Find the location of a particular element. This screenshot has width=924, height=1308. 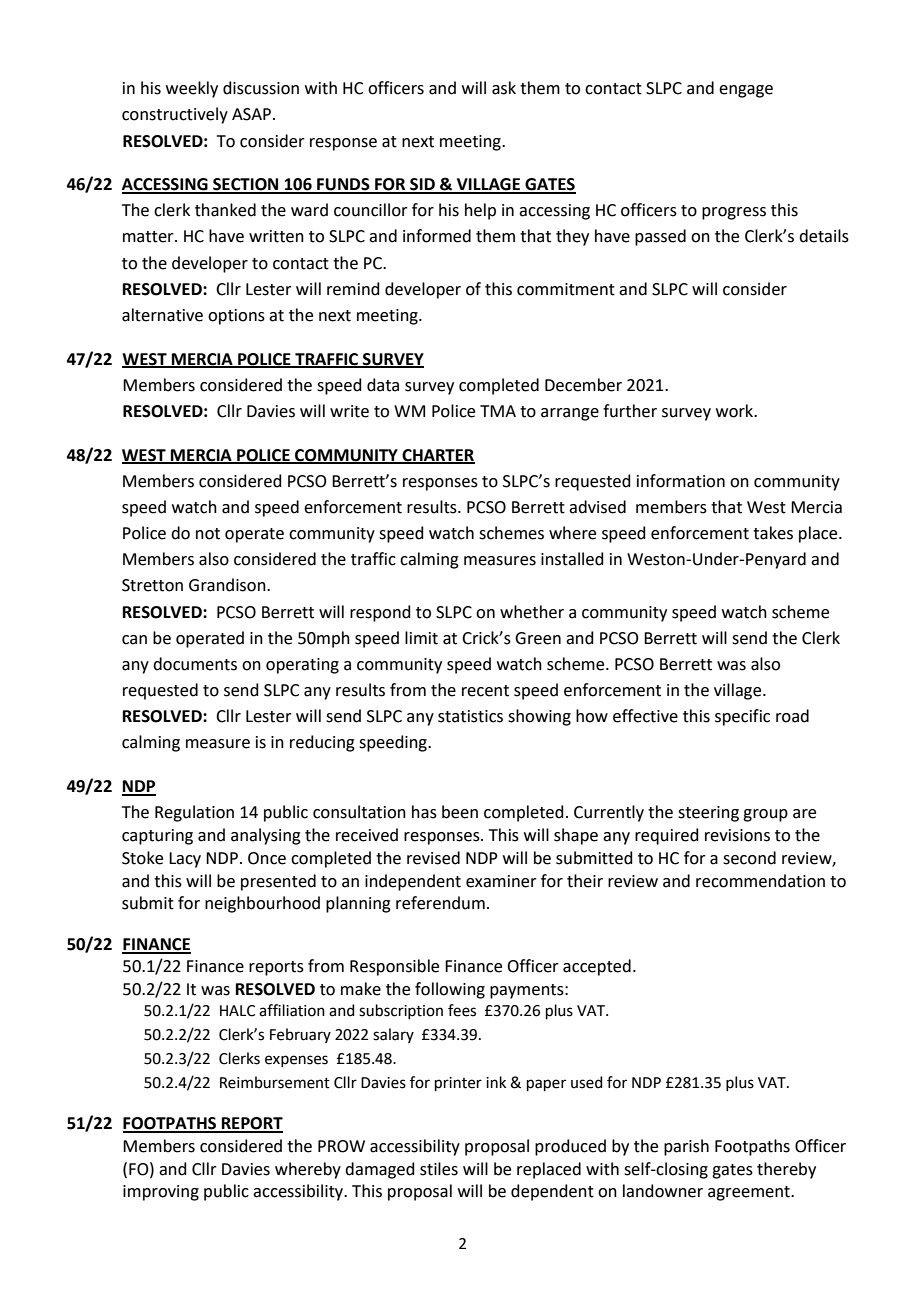

options is located at coordinates (236, 317).
